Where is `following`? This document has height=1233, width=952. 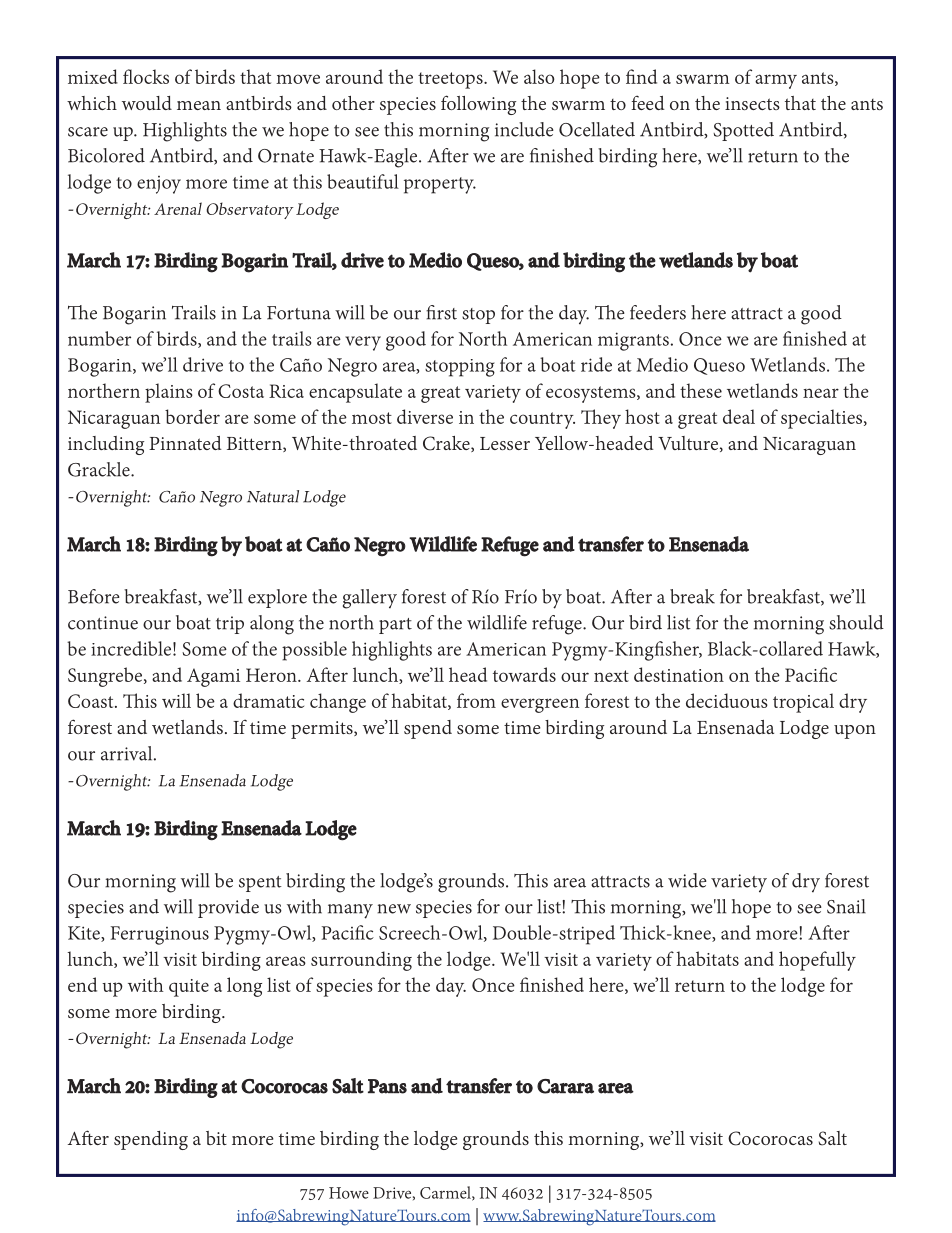 following is located at coordinates (478, 105).
